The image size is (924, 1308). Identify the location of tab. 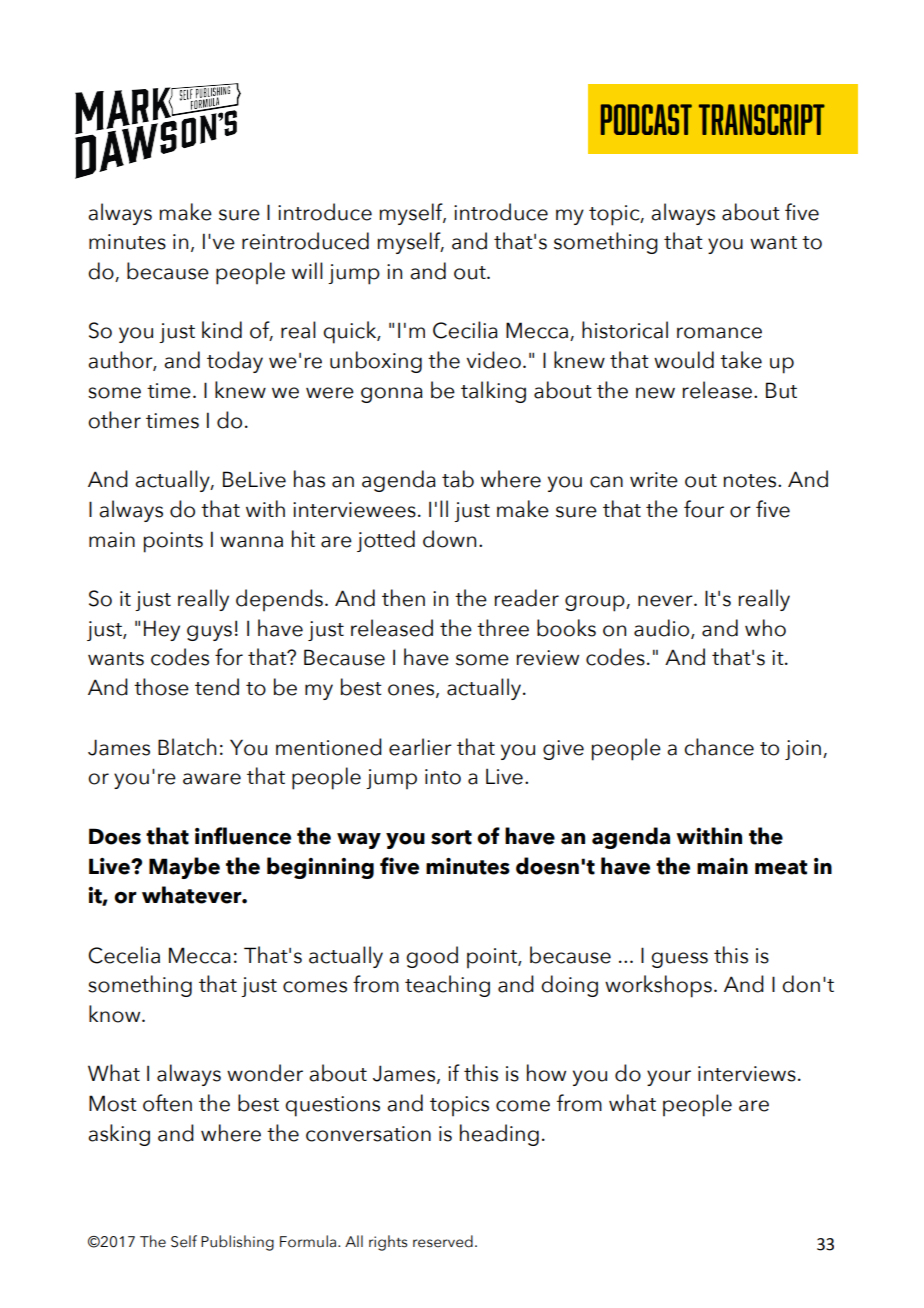
(458, 479).
